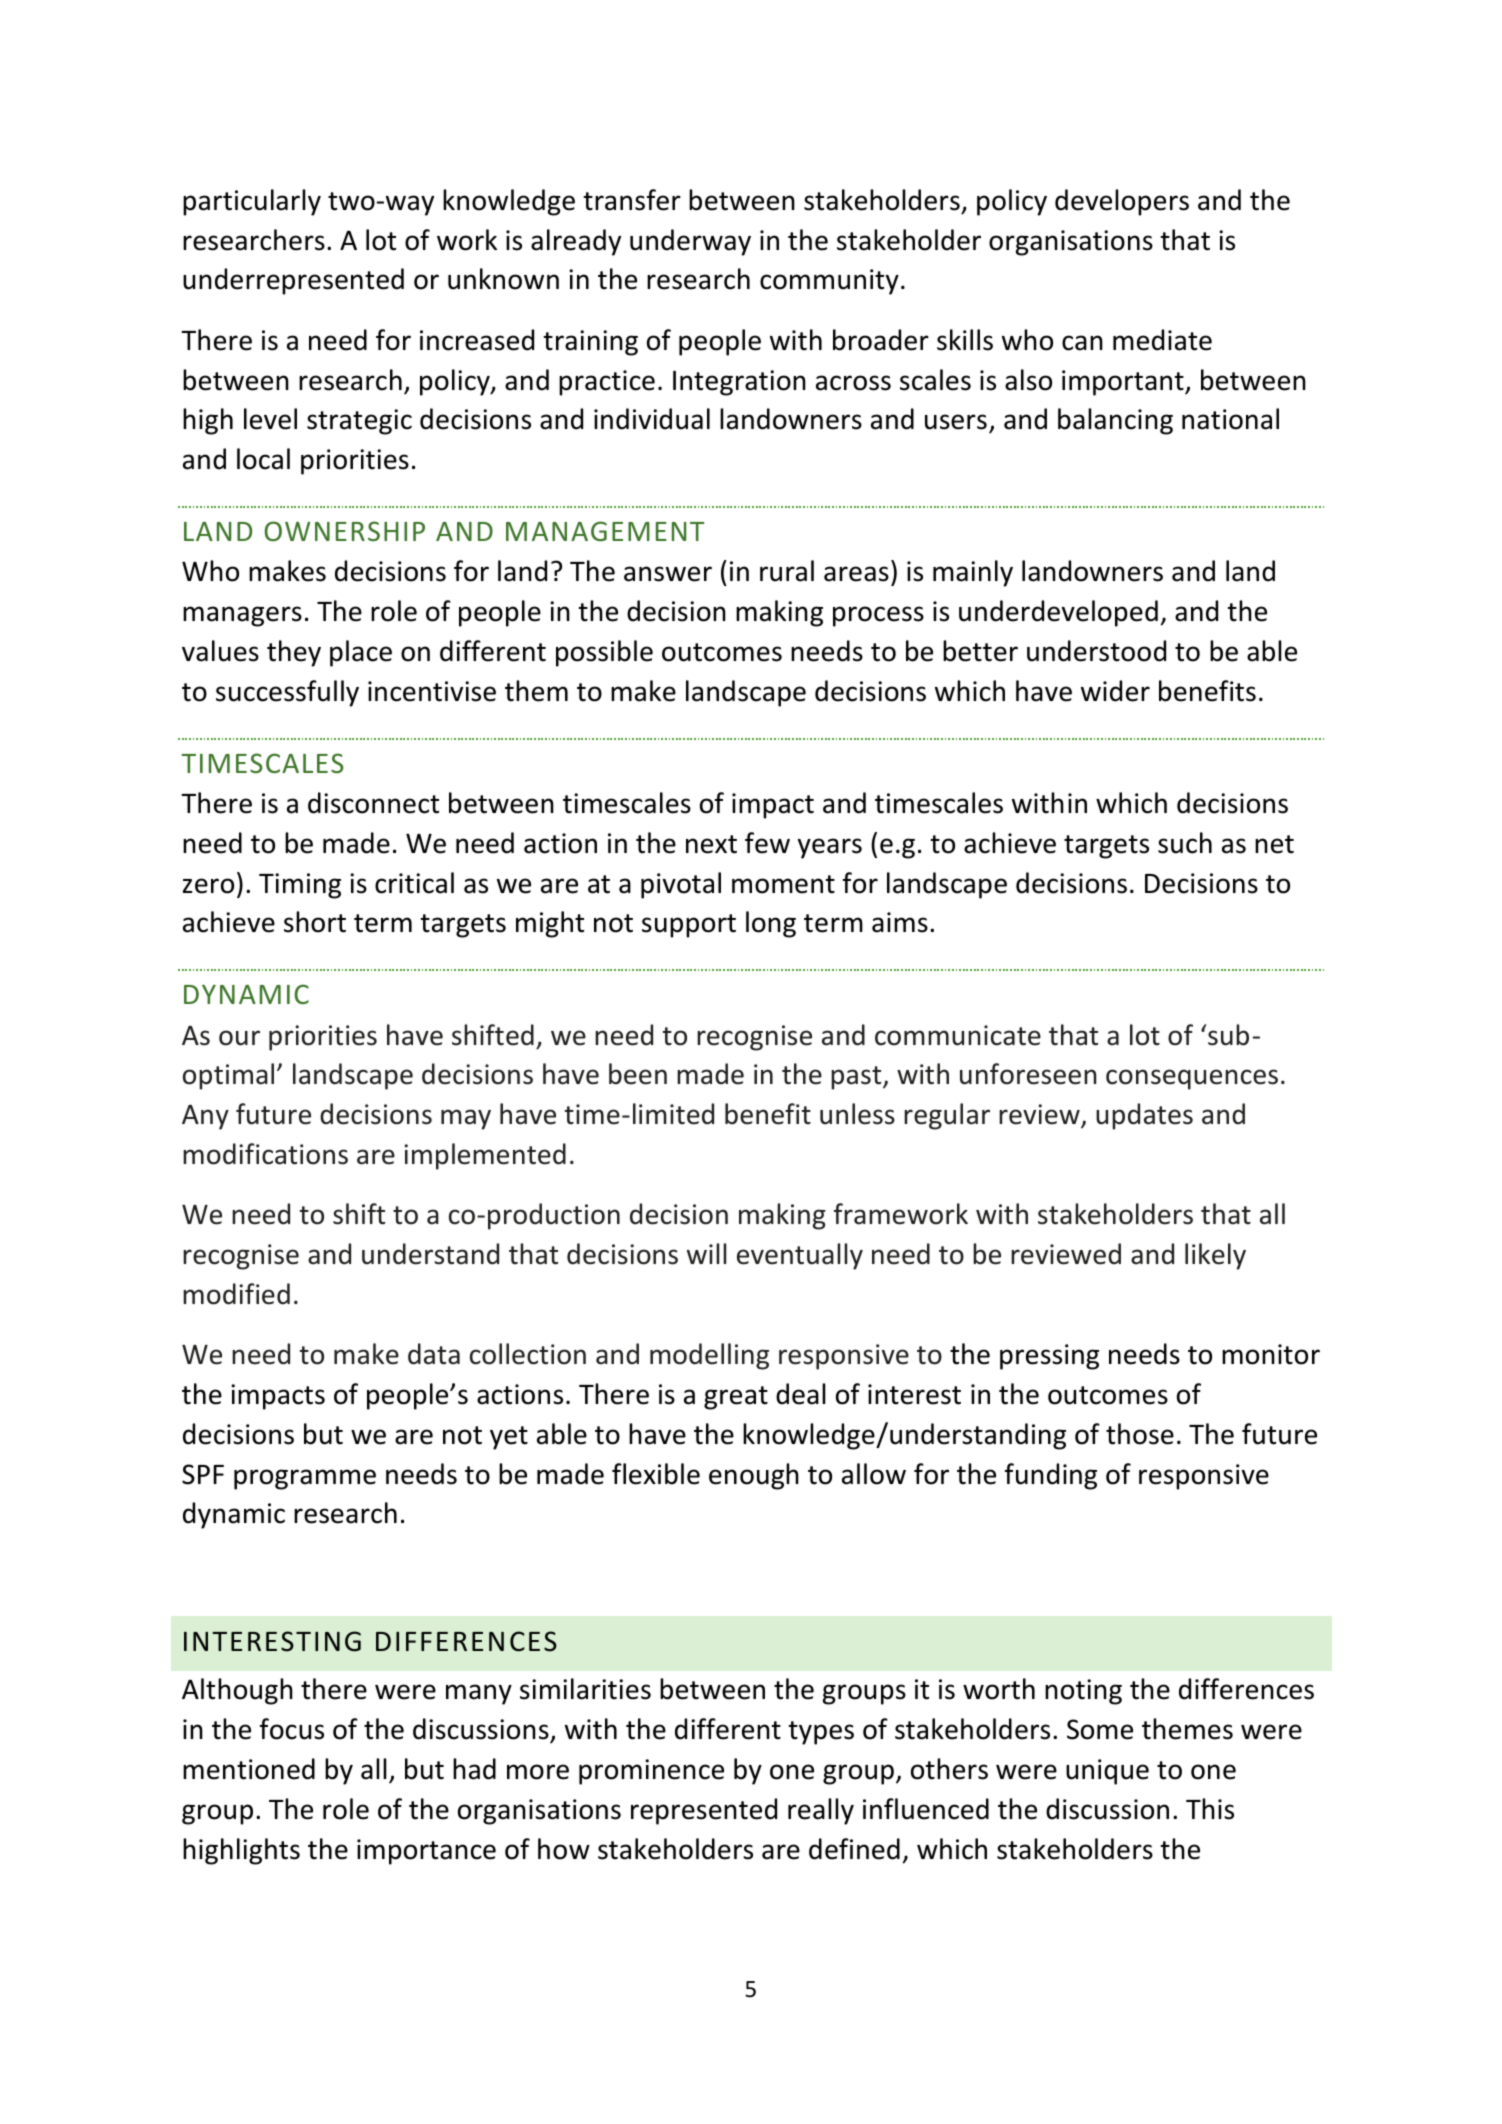 Image resolution: width=1502 pixels, height=2124 pixels. I want to click on consequences, so click(1192, 1079).
